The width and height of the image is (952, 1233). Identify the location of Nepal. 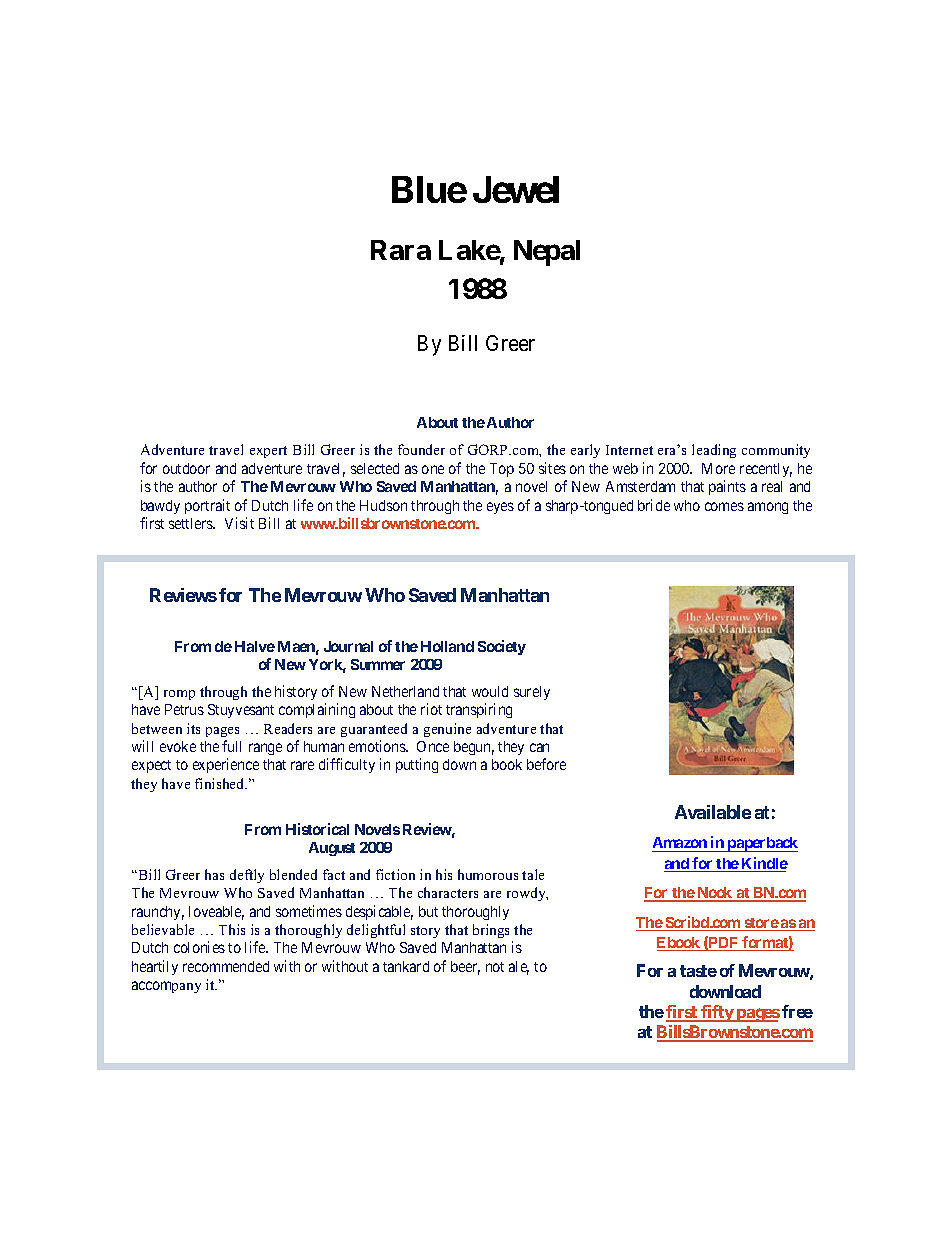
(547, 253).
